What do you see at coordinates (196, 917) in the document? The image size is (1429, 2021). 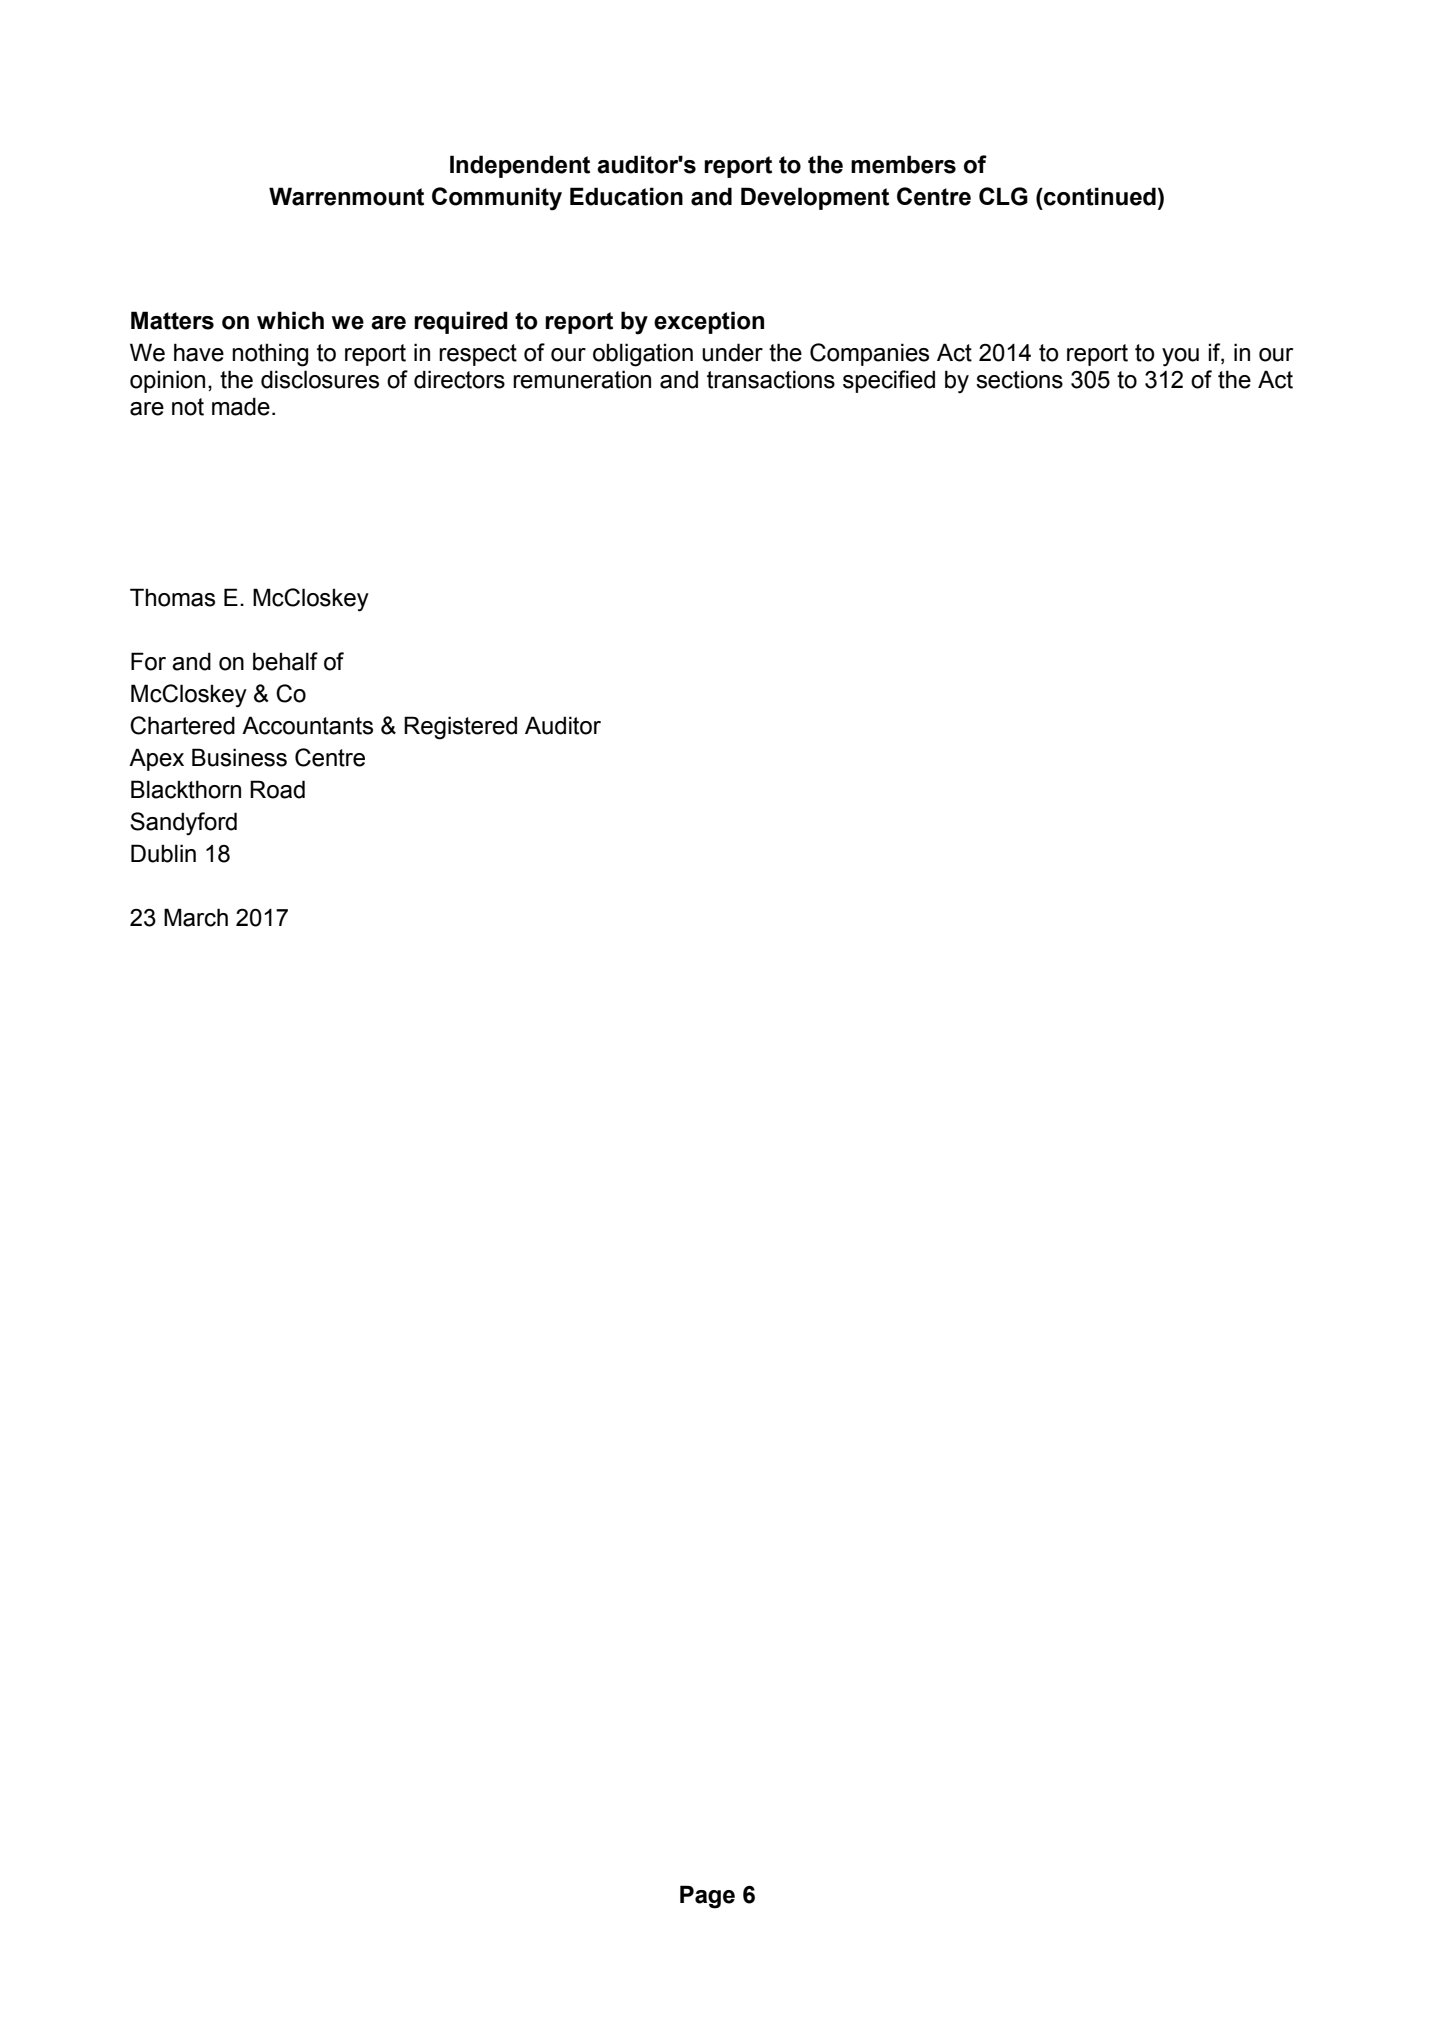 I see `March` at bounding box center [196, 917].
